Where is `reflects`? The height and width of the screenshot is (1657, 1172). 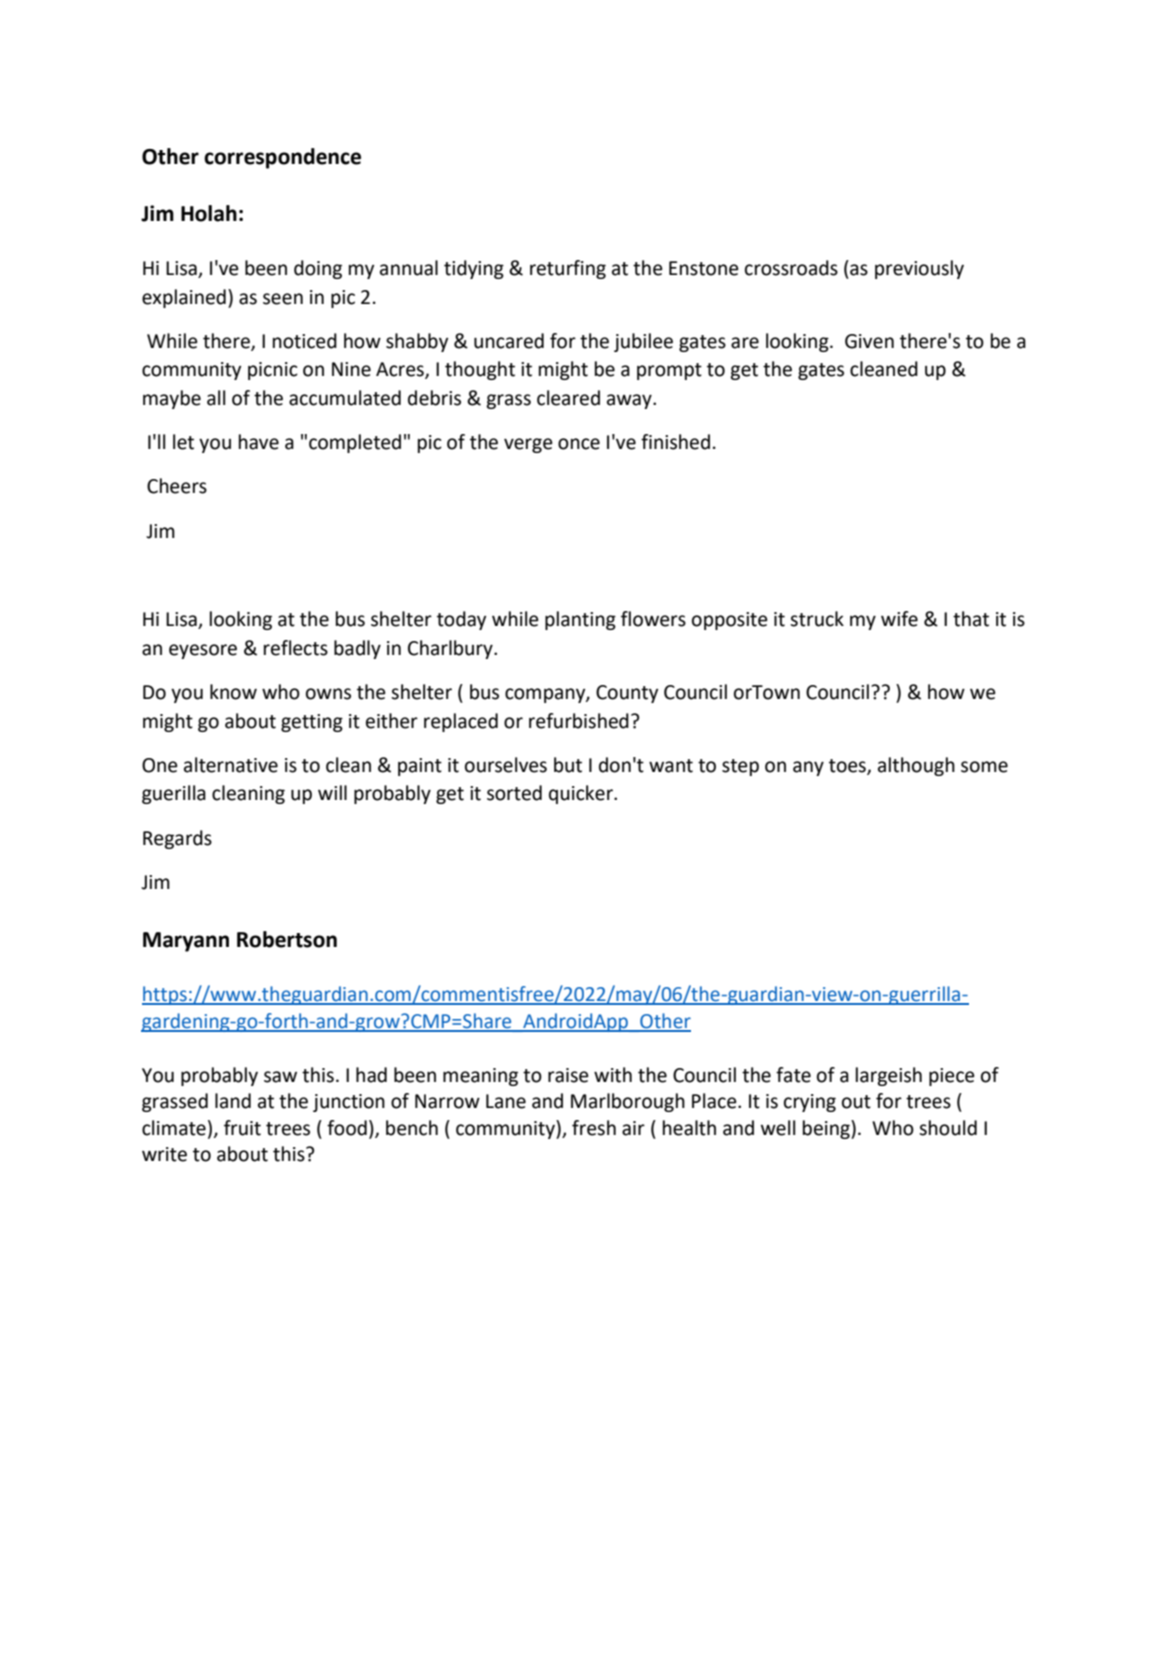 reflects is located at coordinates (296, 648).
